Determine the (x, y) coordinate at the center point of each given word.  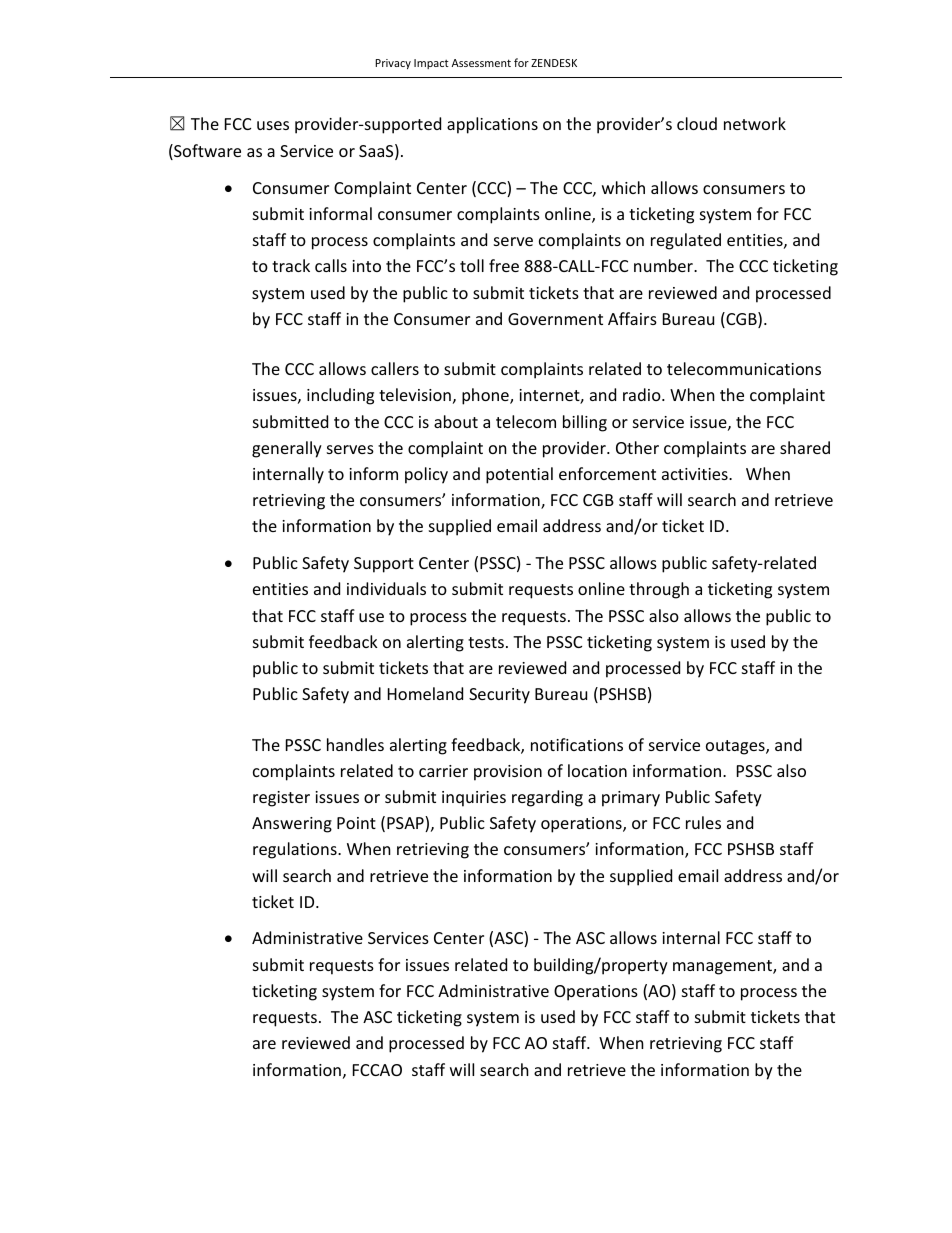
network (755, 123)
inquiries (474, 799)
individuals (386, 588)
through (659, 590)
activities (696, 474)
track (291, 265)
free (504, 265)
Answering (292, 825)
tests (486, 642)
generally (287, 449)
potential (519, 475)
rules (703, 822)
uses (273, 125)
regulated (686, 241)
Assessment (481, 63)
